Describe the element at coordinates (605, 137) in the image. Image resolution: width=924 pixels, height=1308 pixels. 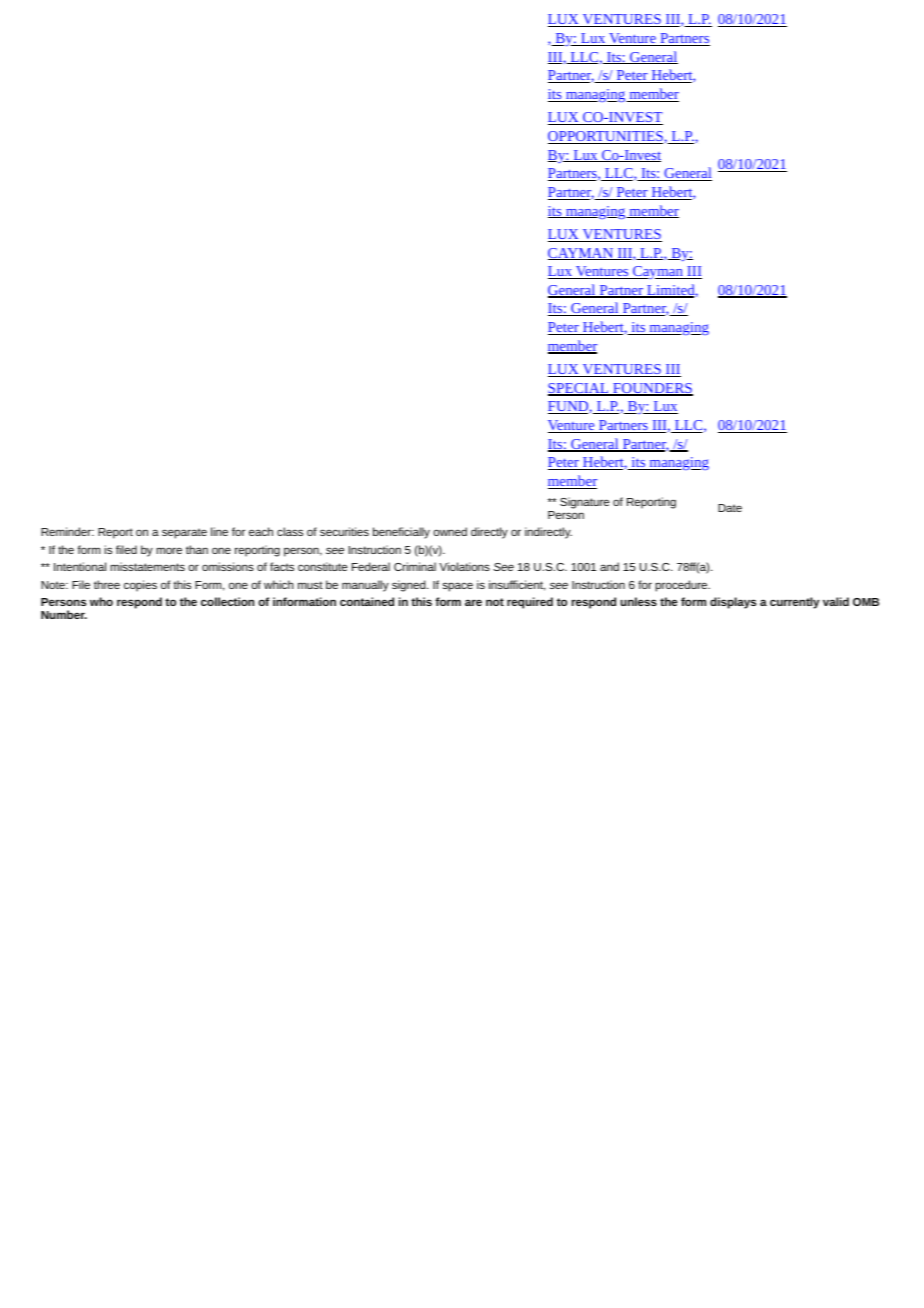
I see `OPPORTUNITIES` at that location.
